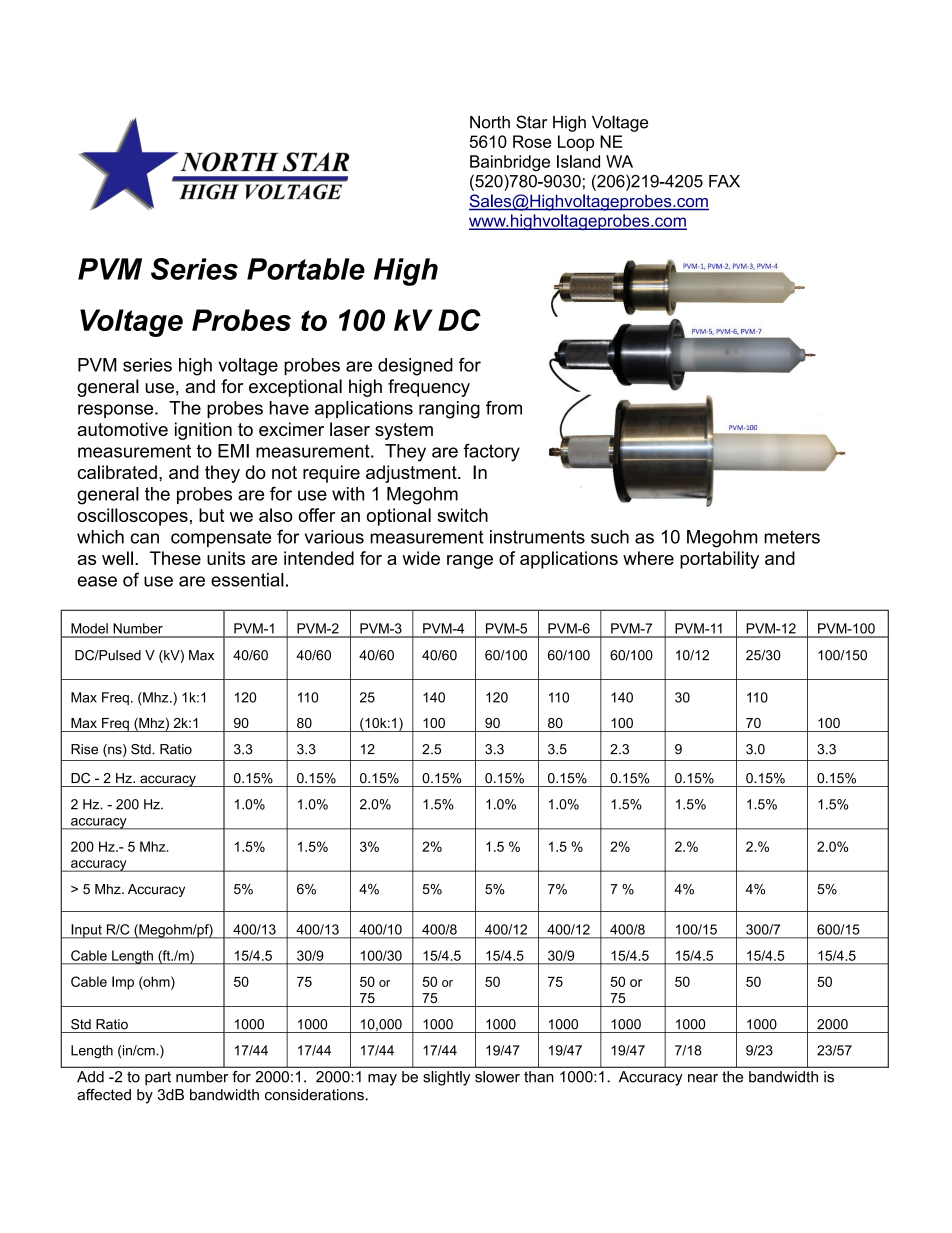 Image resolution: width=952 pixels, height=1233 pixels. Describe the element at coordinates (446, 1078) in the screenshot. I see `slightly` at that location.
